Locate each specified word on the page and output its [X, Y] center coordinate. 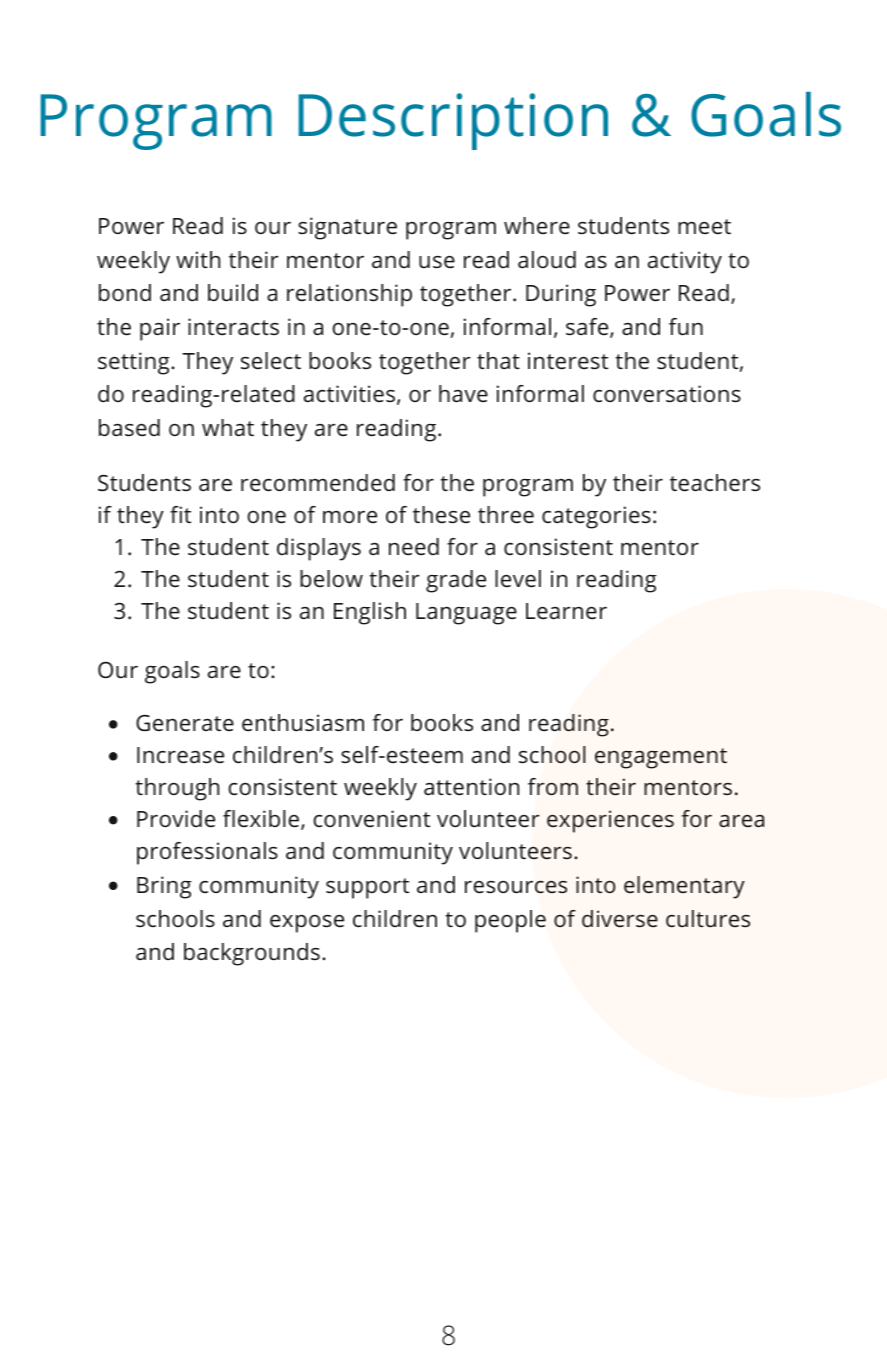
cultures [708, 918]
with [198, 259]
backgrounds [252, 954]
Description [453, 121]
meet [704, 226]
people [510, 921]
